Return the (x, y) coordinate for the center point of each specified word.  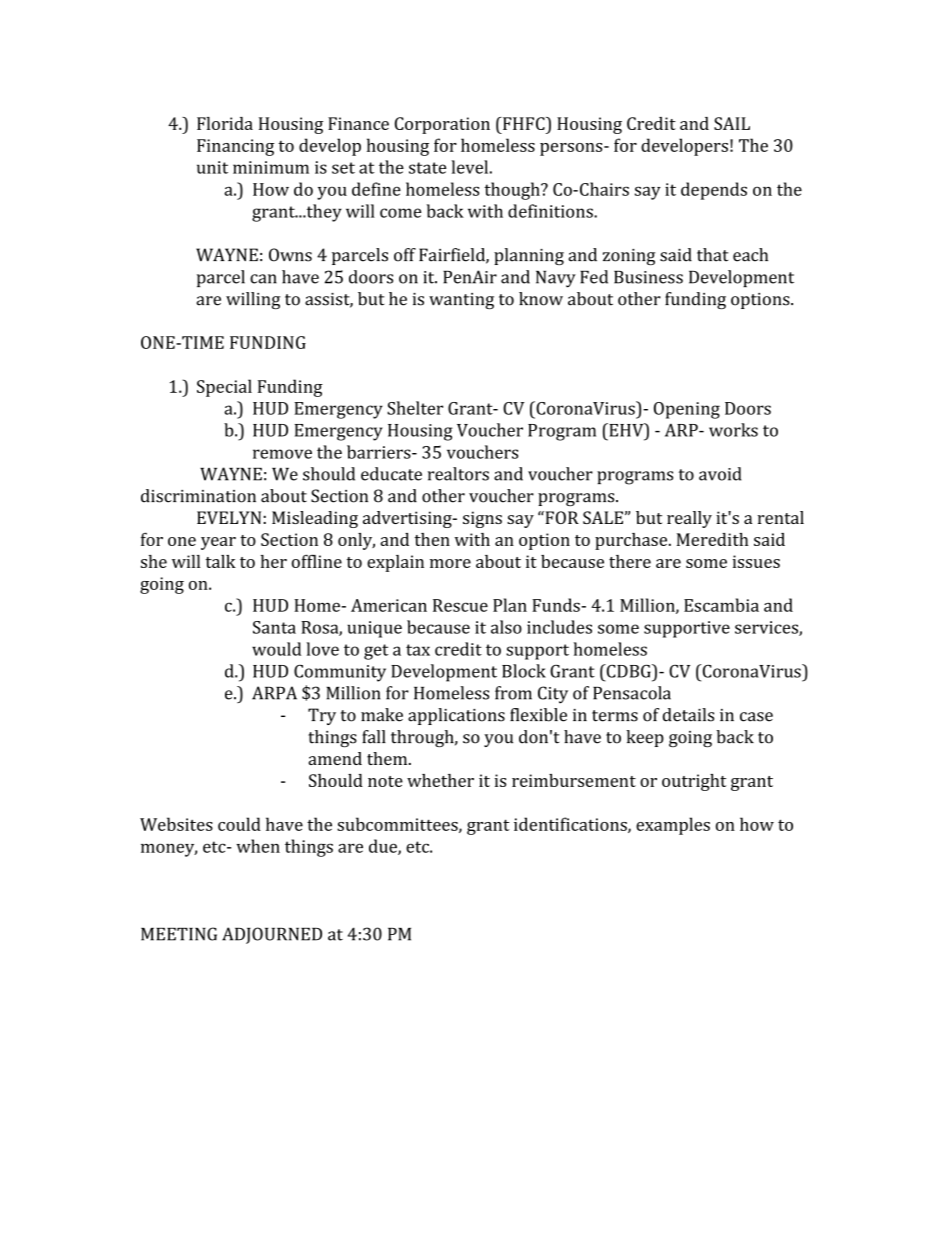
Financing (235, 147)
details (688, 715)
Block (524, 671)
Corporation (442, 125)
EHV (626, 430)
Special (224, 388)
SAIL (732, 123)
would (276, 649)
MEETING (179, 934)
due (384, 847)
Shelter (415, 408)
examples (673, 826)
